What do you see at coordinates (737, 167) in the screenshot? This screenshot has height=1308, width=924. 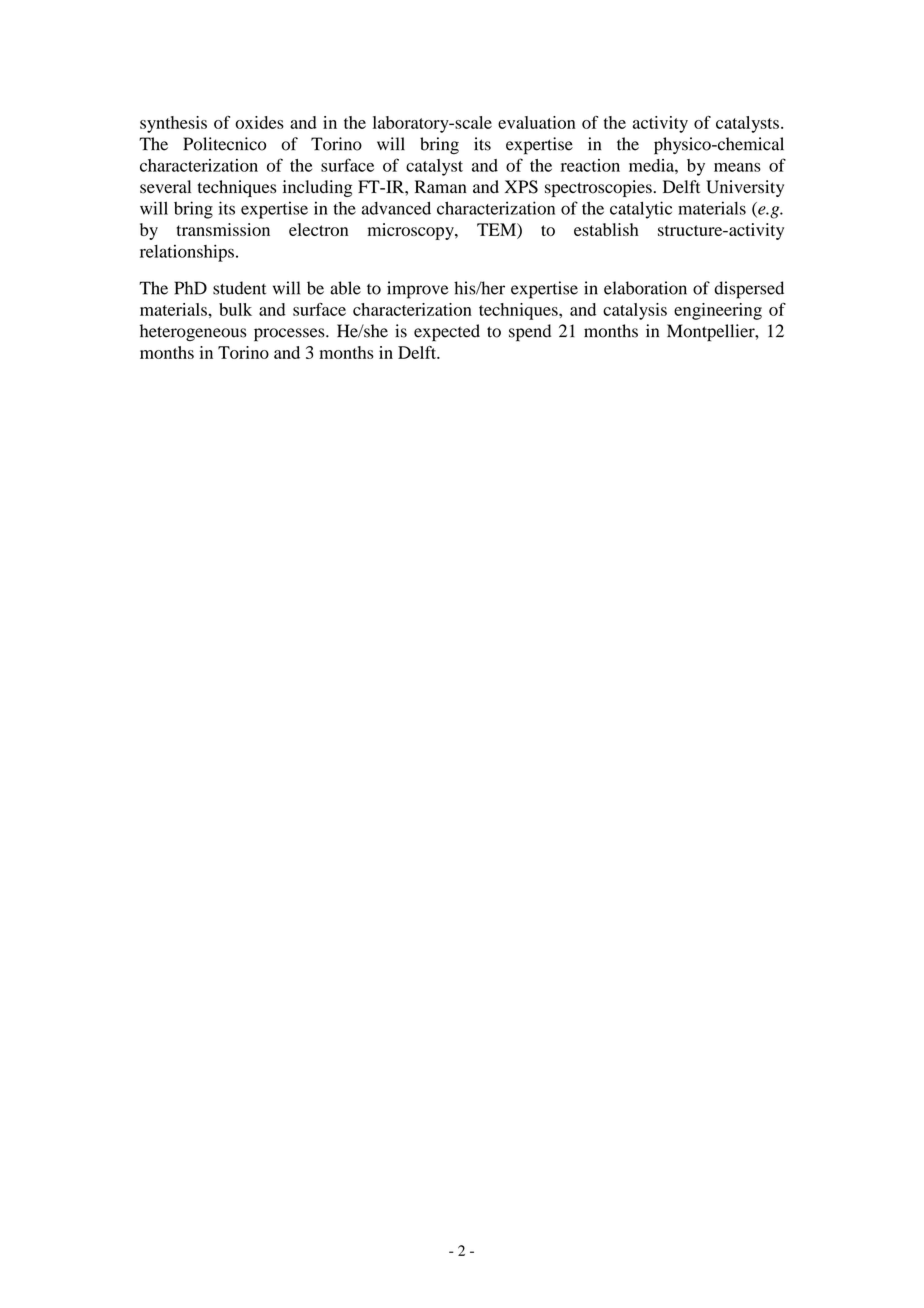 I see `means` at bounding box center [737, 167].
